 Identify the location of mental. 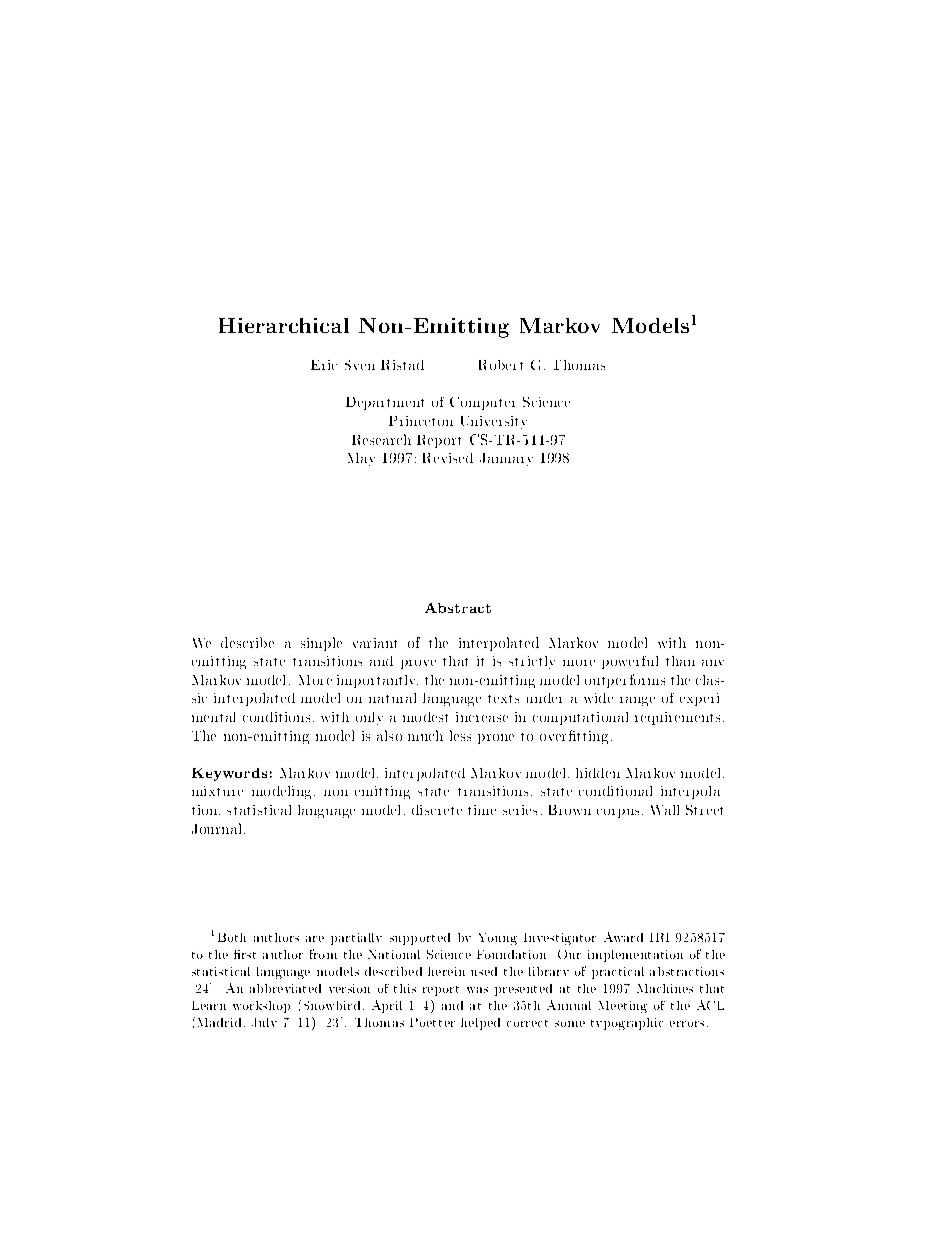
(213, 717).
